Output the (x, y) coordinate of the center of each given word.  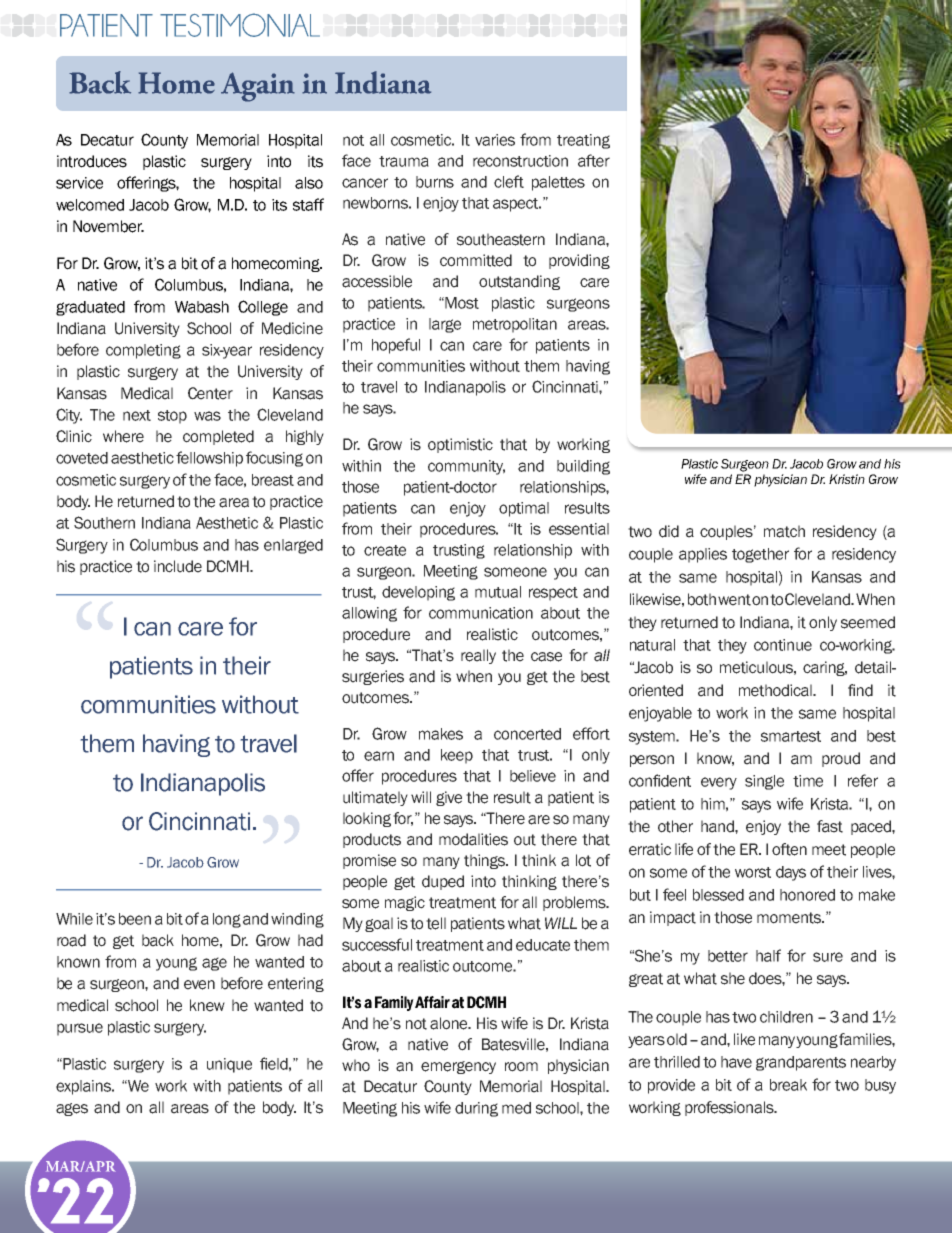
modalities (473, 839)
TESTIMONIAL (240, 25)
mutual (498, 592)
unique (229, 1065)
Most (462, 303)
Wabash (202, 307)
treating (583, 141)
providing (579, 261)
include (178, 566)
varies (495, 140)
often (789, 849)
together (760, 555)
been (135, 919)
